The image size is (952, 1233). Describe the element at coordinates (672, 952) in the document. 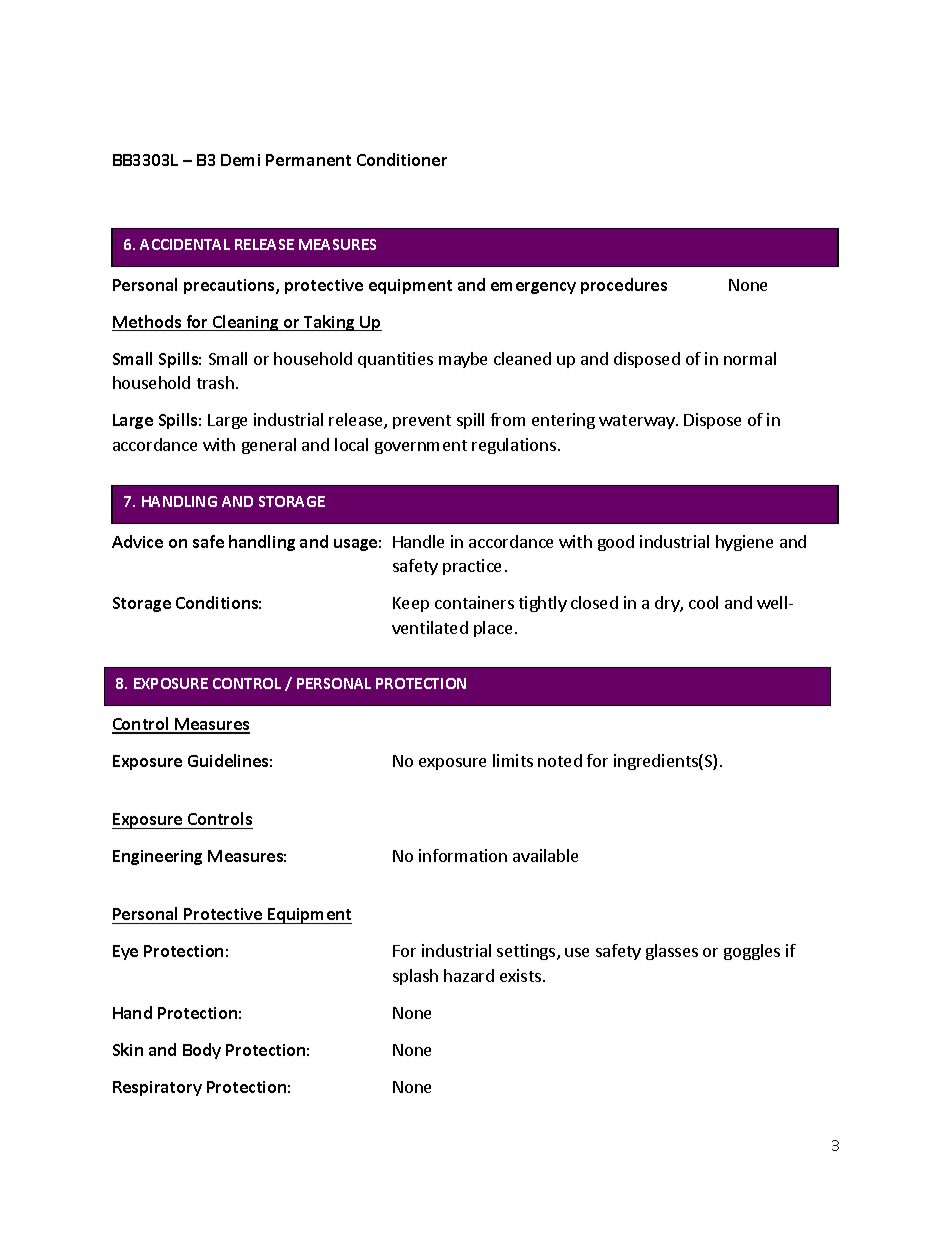

I see `glasses` at that location.
